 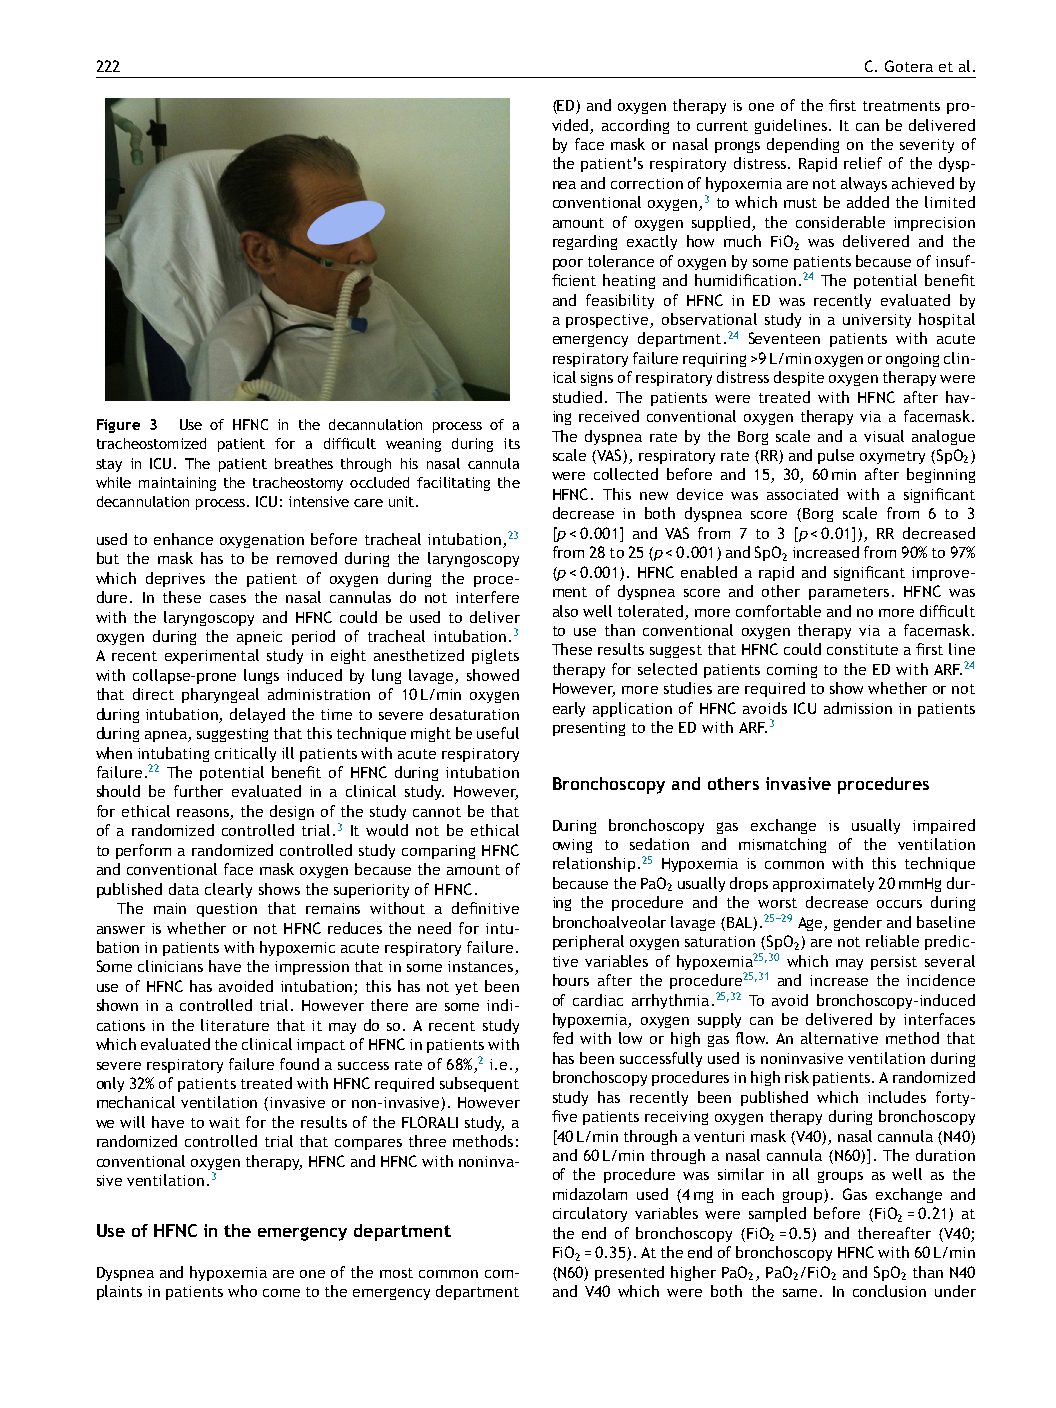 What do you see at coordinates (572, 846) in the screenshot?
I see `owing` at bounding box center [572, 846].
